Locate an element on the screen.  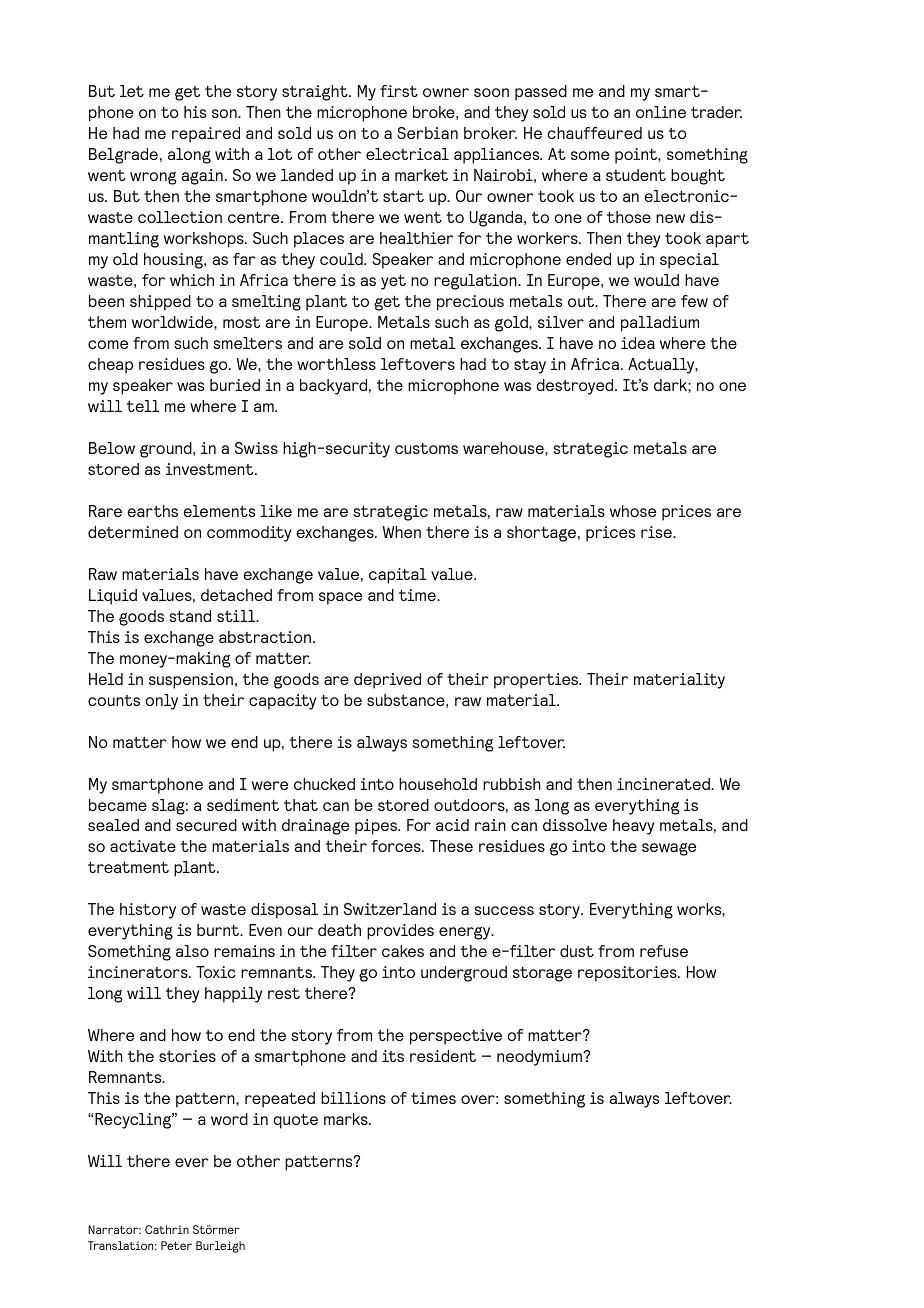
Peter is located at coordinates (176, 1245).
